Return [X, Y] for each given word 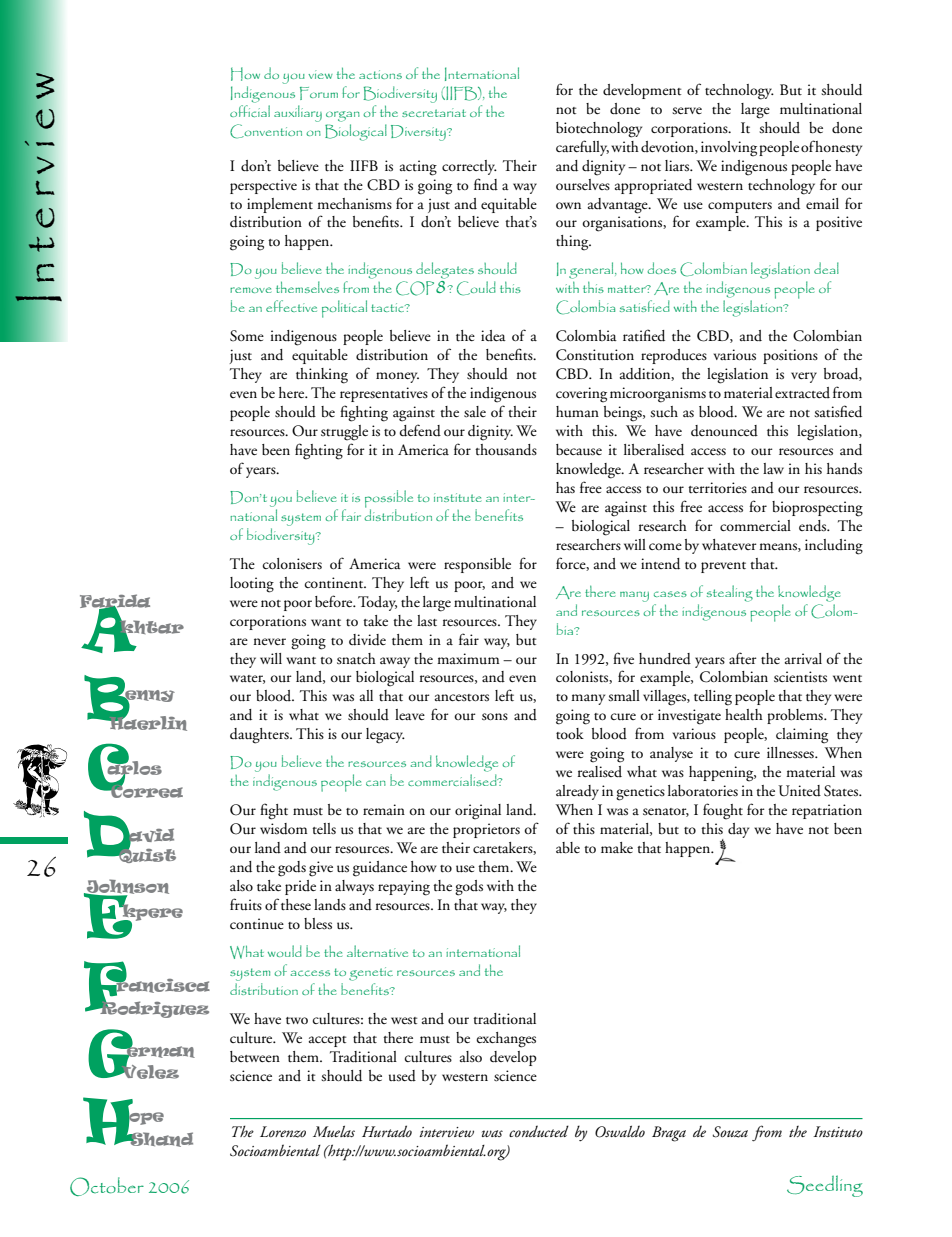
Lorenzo [283, 1132]
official [250, 109]
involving [729, 149]
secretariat [434, 112]
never [269, 641]
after [743, 658]
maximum [468, 658]
